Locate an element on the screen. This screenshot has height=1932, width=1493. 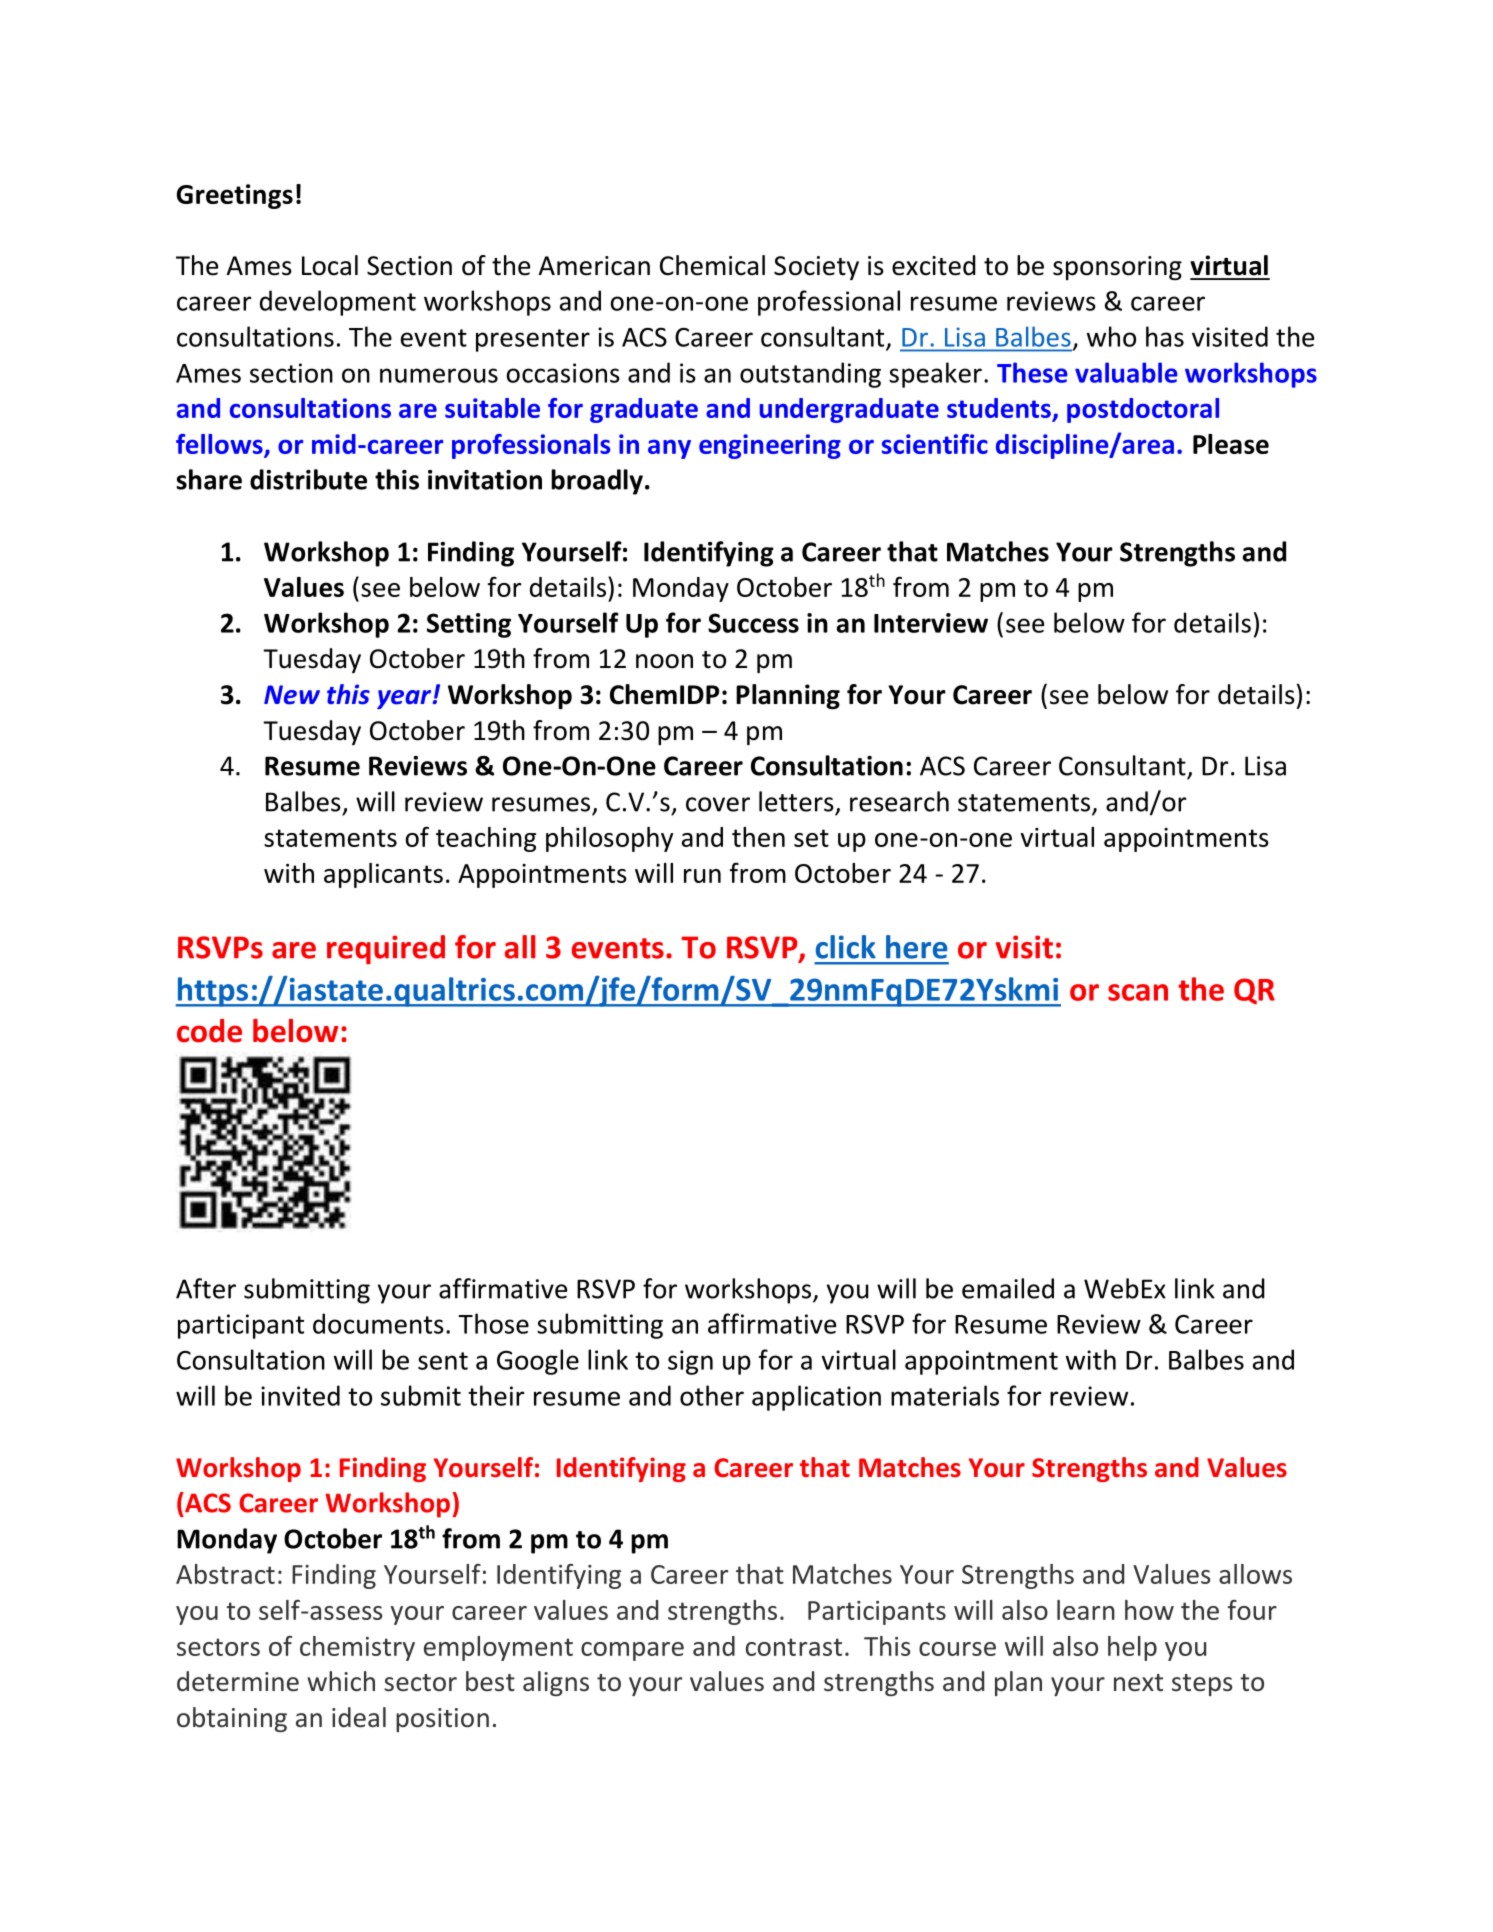
which is located at coordinates (341, 1681).
